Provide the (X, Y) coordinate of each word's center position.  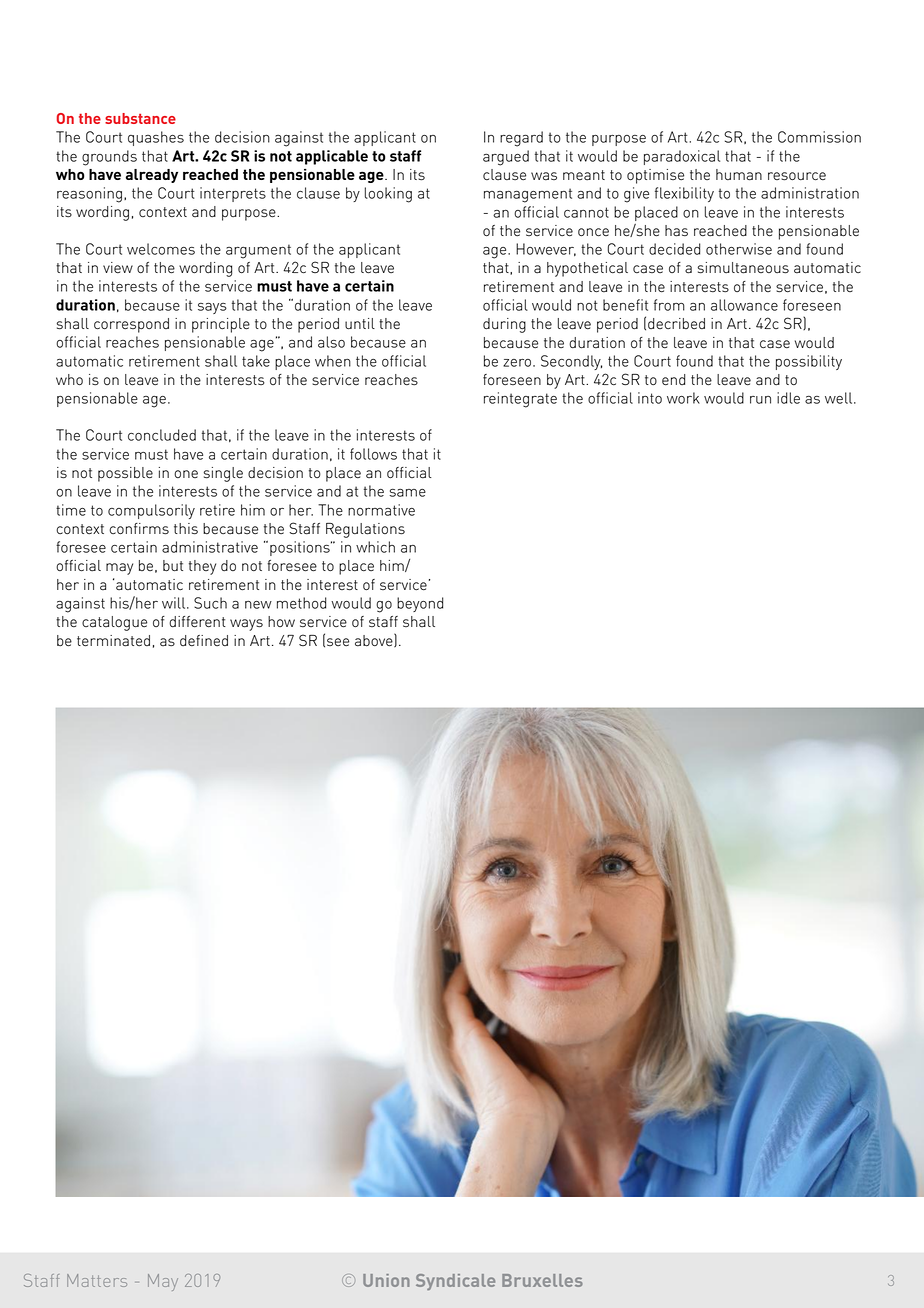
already (152, 176)
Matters (97, 1280)
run (760, 400)
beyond (420, 604)
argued (506, 158)
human (739, 175)
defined (204, 640)
